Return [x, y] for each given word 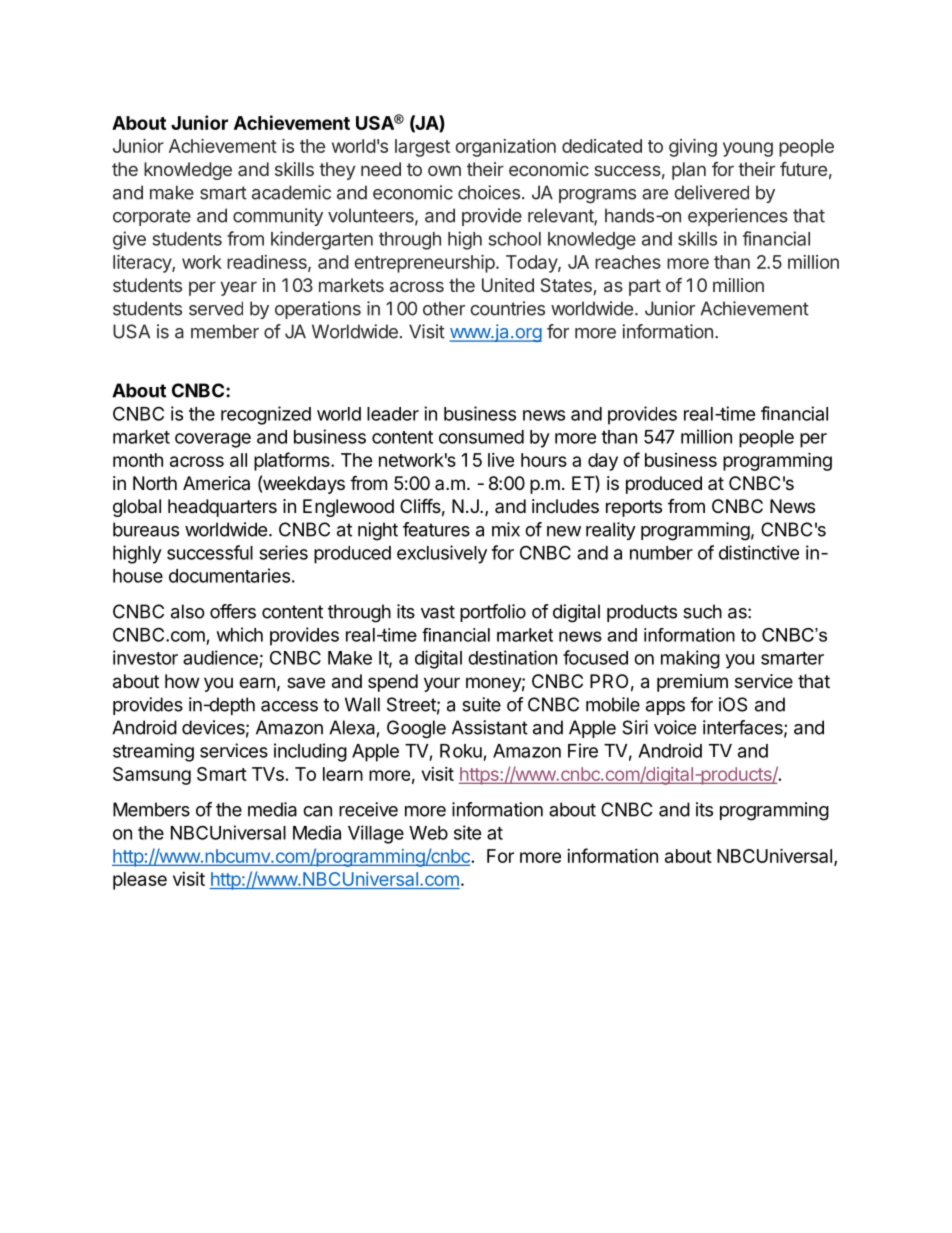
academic [291, 192]
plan [689, 171]
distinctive [759, 552]
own [444, 170]
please [140, 881]
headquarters [222, 508]
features [436, 529]
